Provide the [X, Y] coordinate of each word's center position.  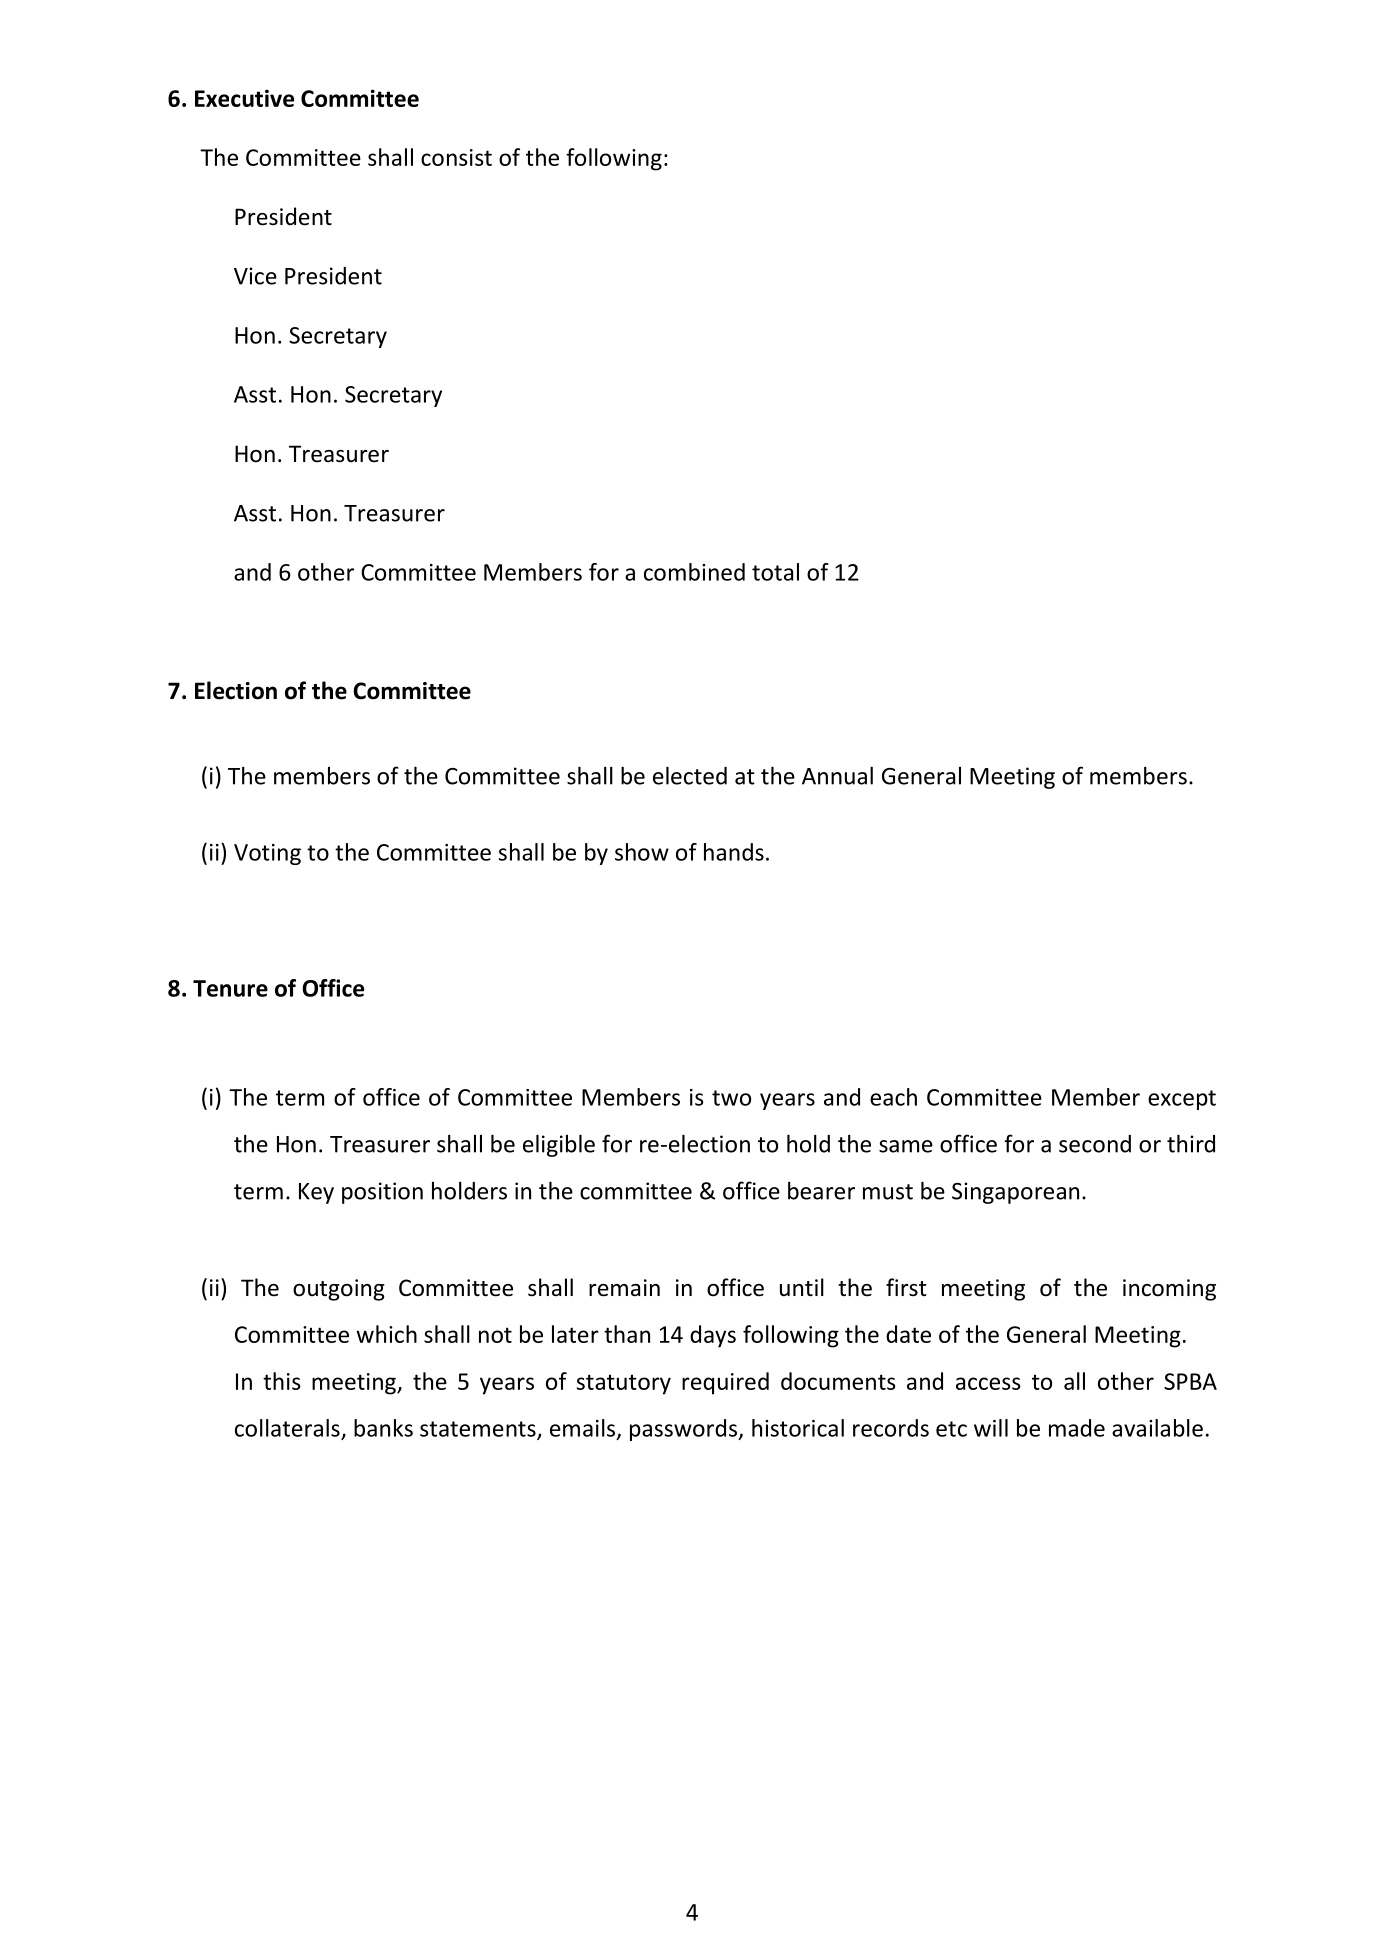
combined [694, 572]
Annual [837, 775]
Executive [244, 98]
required [725, 1383]
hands [734, 852]
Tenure [230, 988]
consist [456, 157]
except [1182, 1100]
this [282, 1381]
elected [690, 775]
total [775, 572]
